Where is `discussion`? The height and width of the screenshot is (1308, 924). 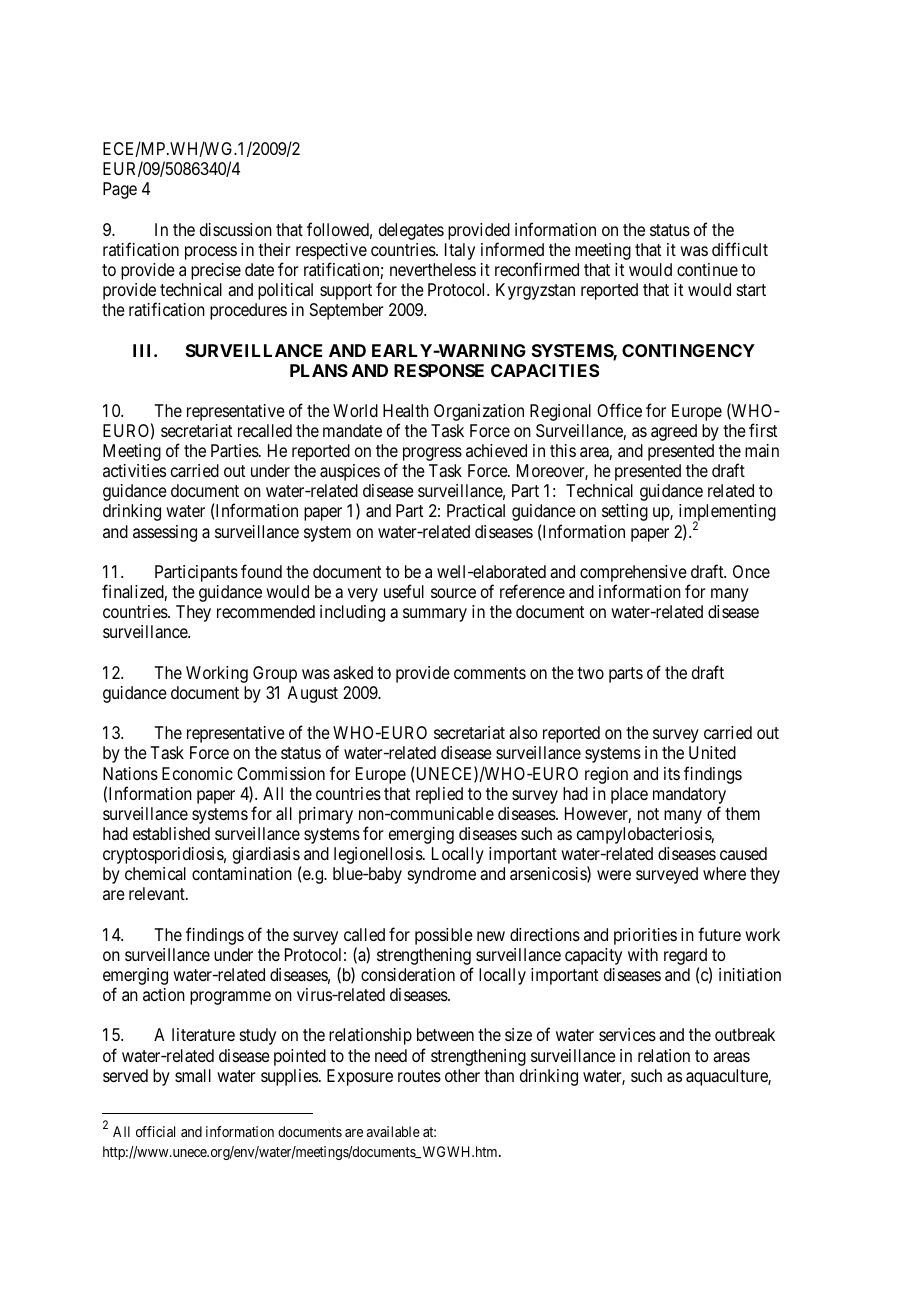
discussion is located at coordinates (236, 229).
